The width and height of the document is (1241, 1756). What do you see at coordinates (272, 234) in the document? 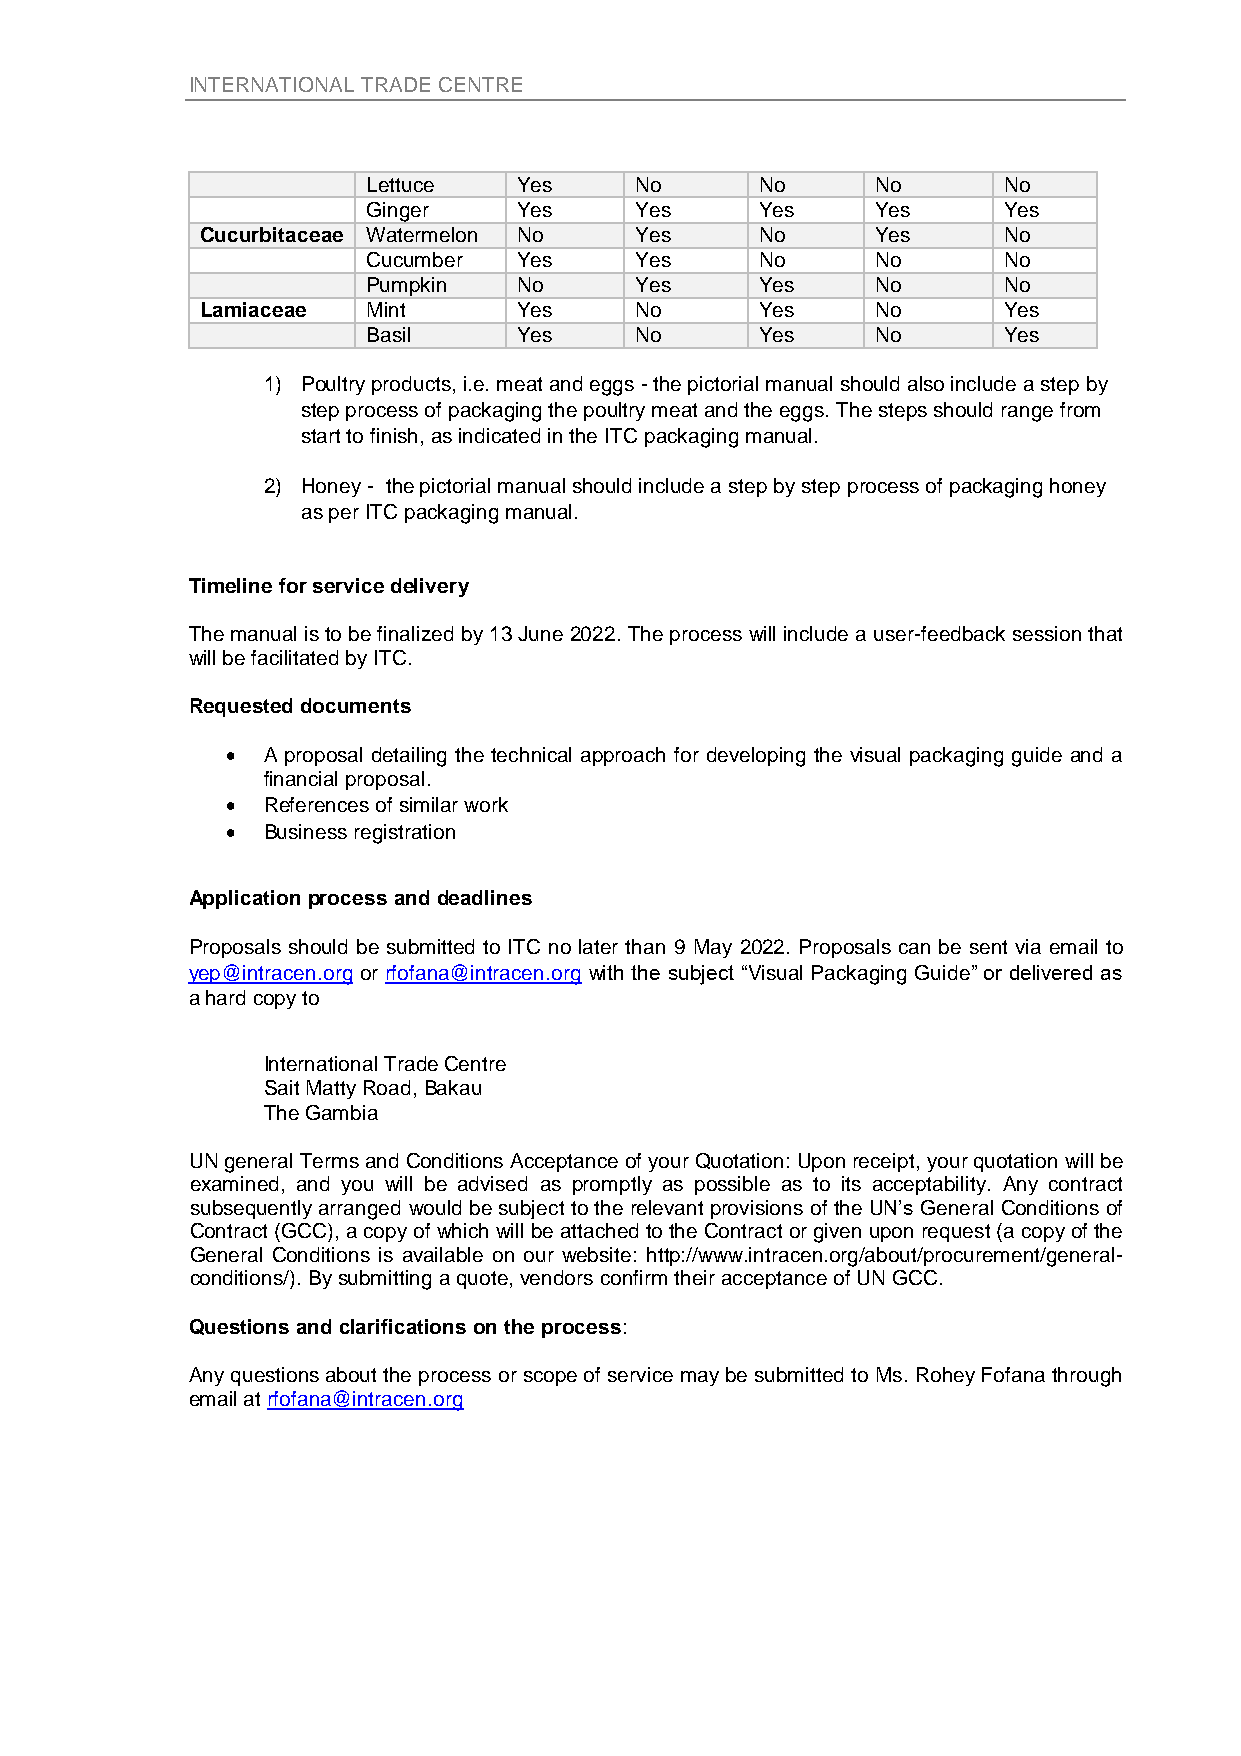
I see `Cucurbitaceae` at bounding box center [272, 234].
